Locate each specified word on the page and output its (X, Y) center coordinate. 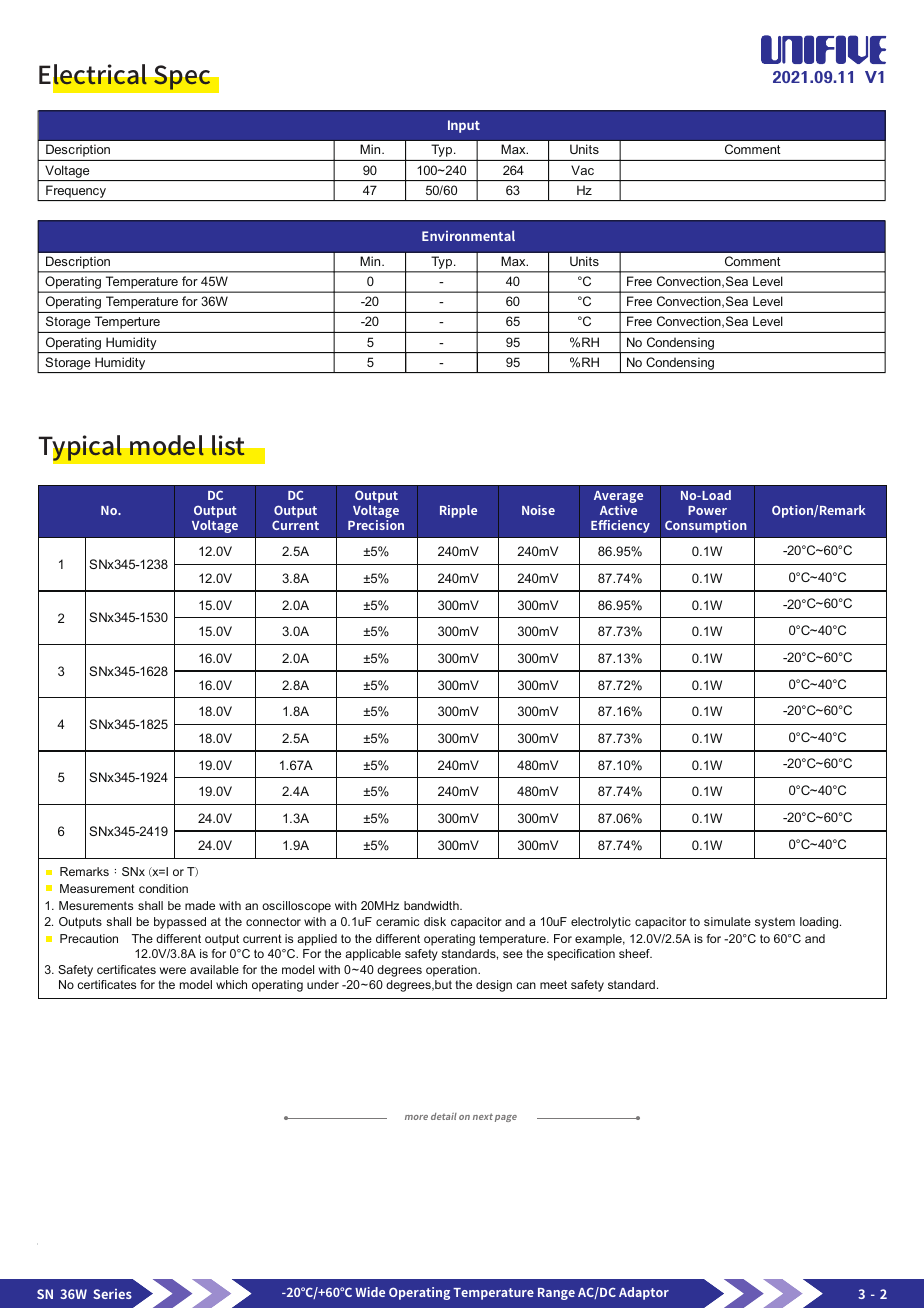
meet (553, 984)
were (173, 970)
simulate (727, 921)
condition (163, 888)
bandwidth (432, 905)
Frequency (76, 191)
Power (707, 510)
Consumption (706, 526)
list (228, 445)
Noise (538, 510)
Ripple (458, 511)
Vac (582, 170)
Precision (376, 525)
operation (452, 971)
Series (112, 1294)
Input (464, 126)
